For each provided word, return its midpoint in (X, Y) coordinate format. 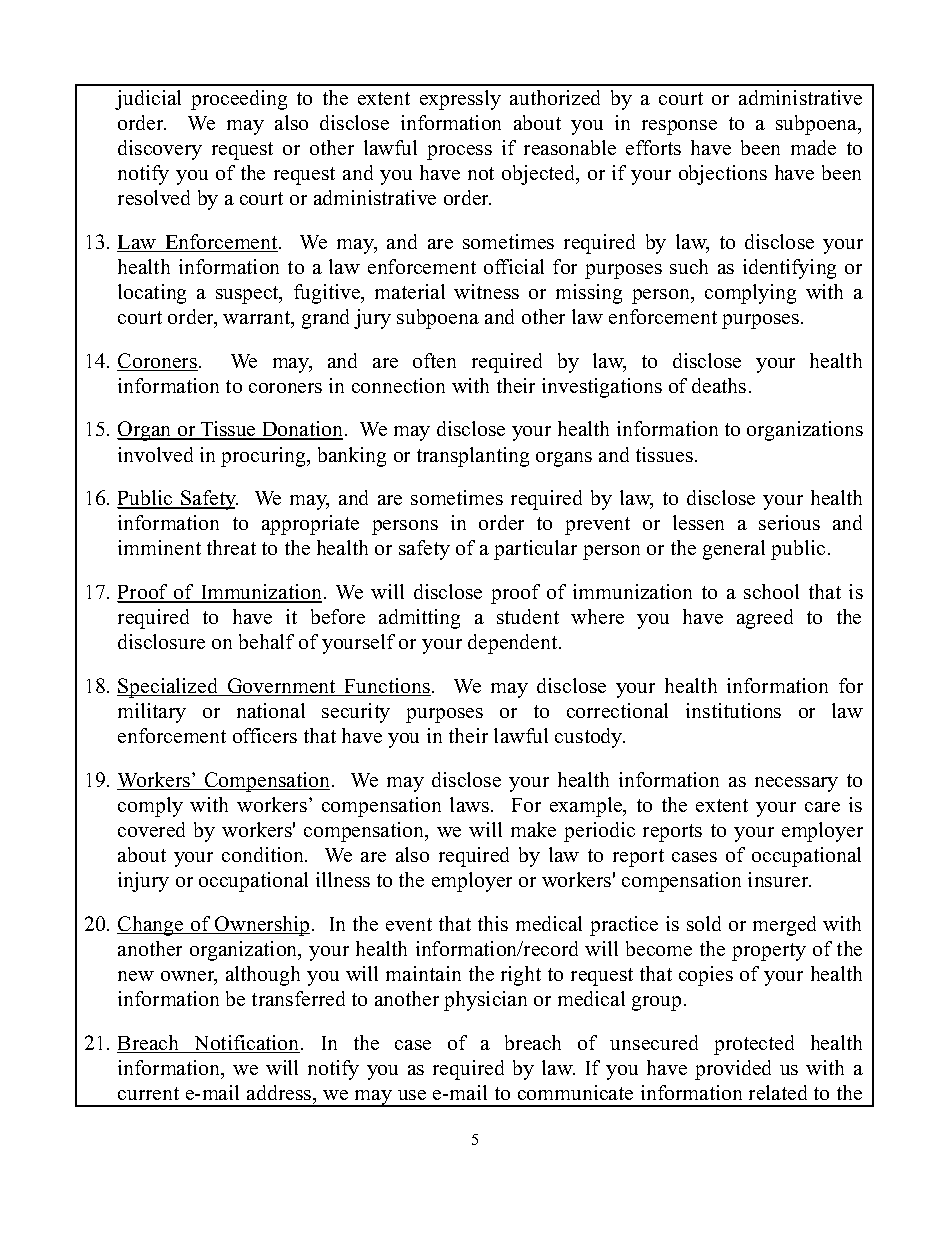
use (412, 1095)
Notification (247, 1044)
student (528, 616)
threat (231, 547)
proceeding (239, 100)
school (771, 591)
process (459, 152)
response (679, 127)
